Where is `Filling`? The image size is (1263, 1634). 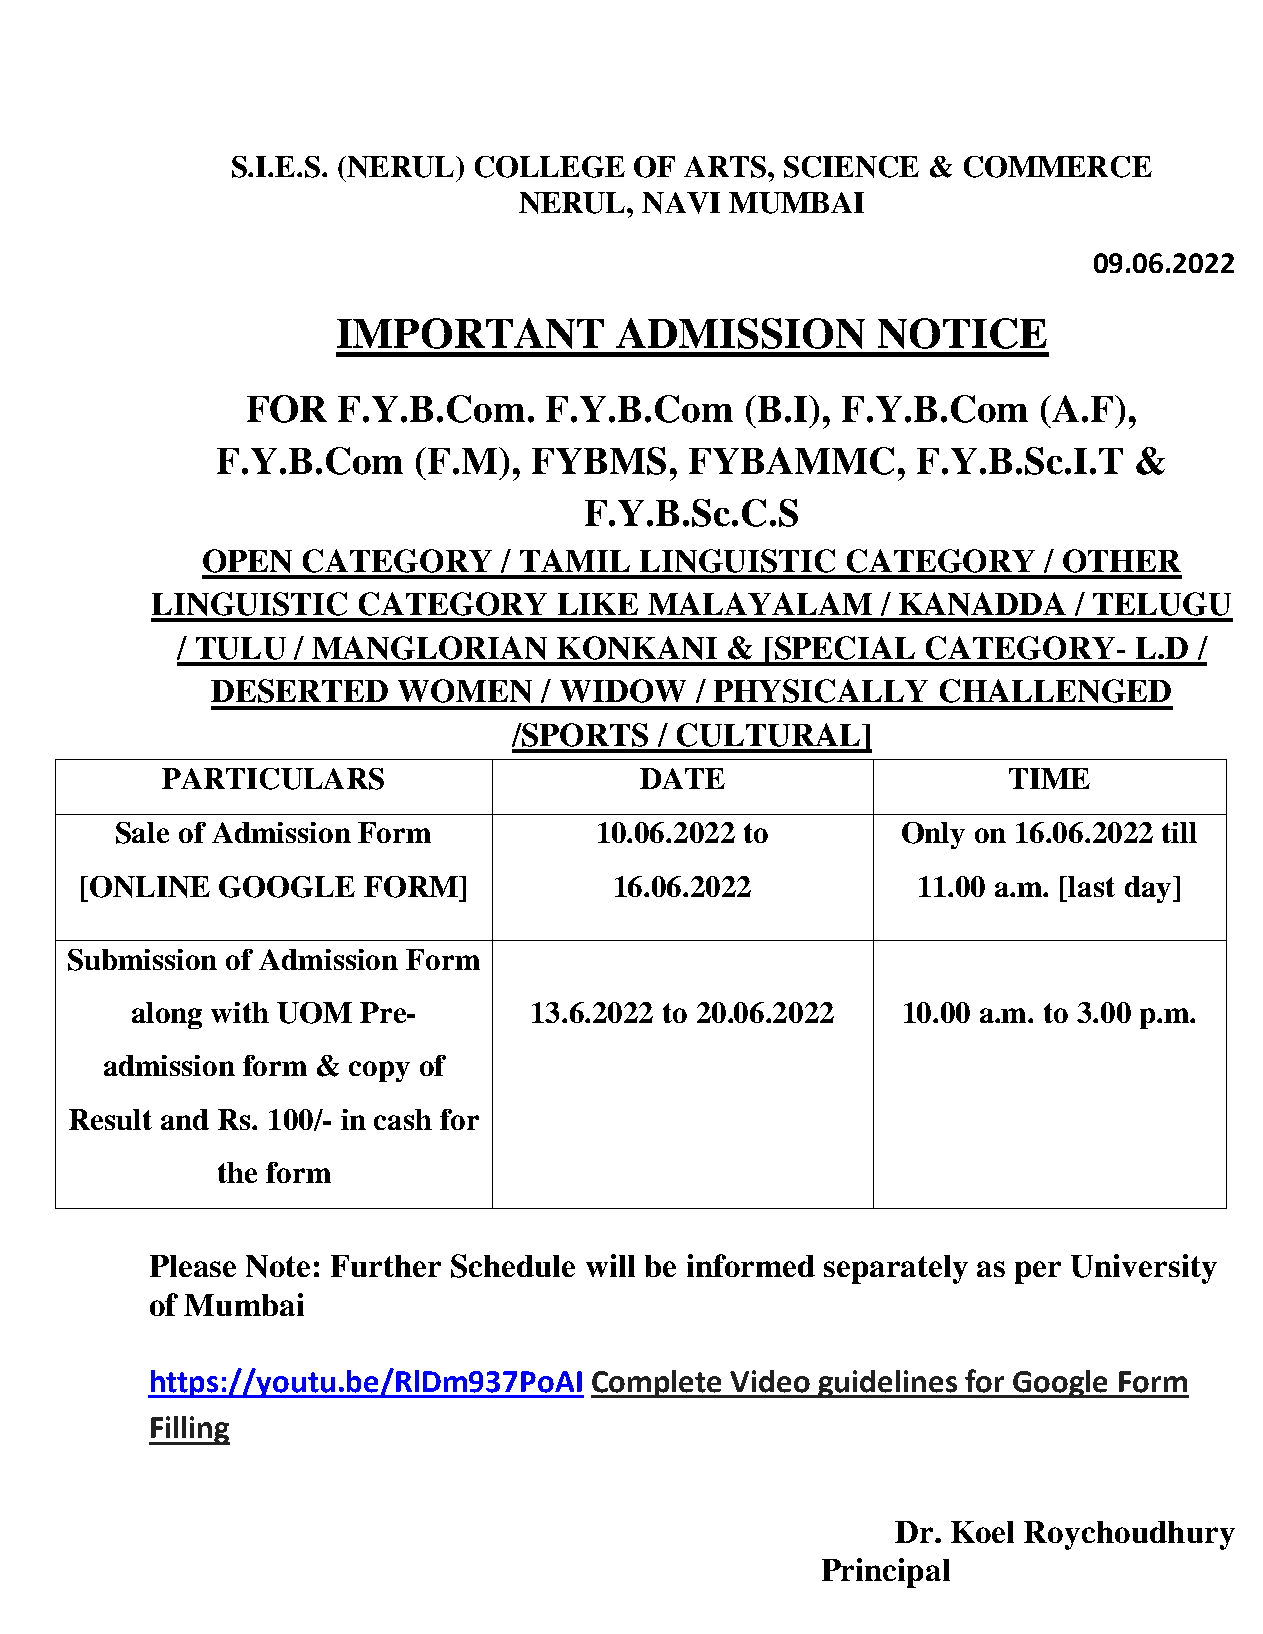
Filling is located at coordinates (189, 1430).
